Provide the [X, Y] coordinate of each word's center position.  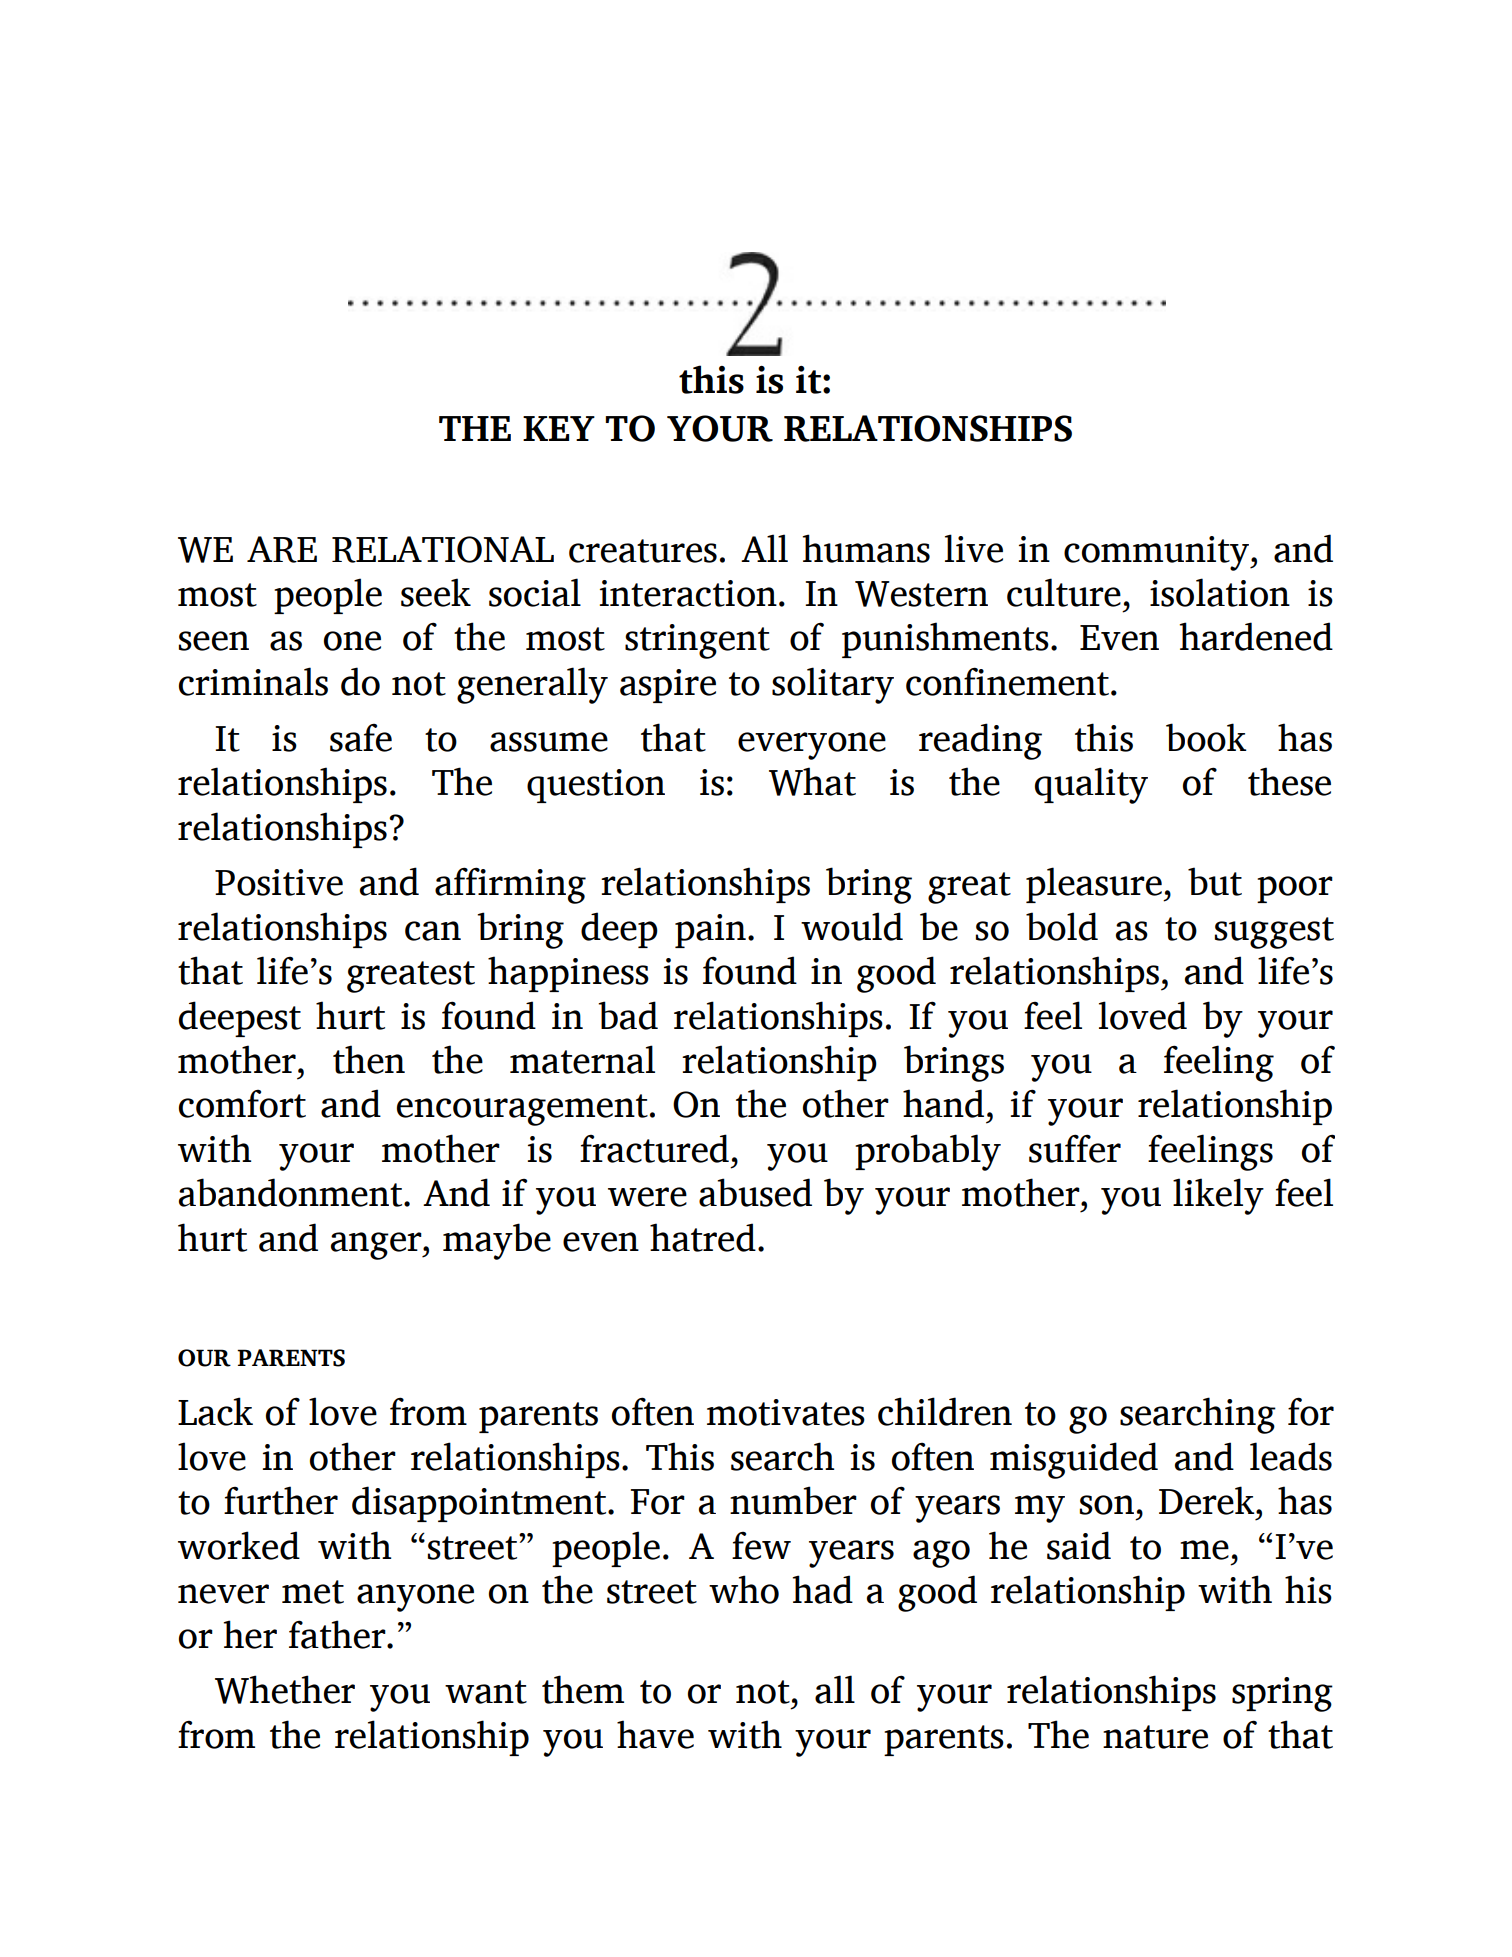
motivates [786, 1412]
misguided [1074, 1460]
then [369, 1059]
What [812, 781]
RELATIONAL [443, 549]
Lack [215, 1411]
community [1158, 553]
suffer [1075, 1148]
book [1206, 737]
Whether [285, 1689]
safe [361, 738]
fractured [654, 1148]
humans [866, 548]
